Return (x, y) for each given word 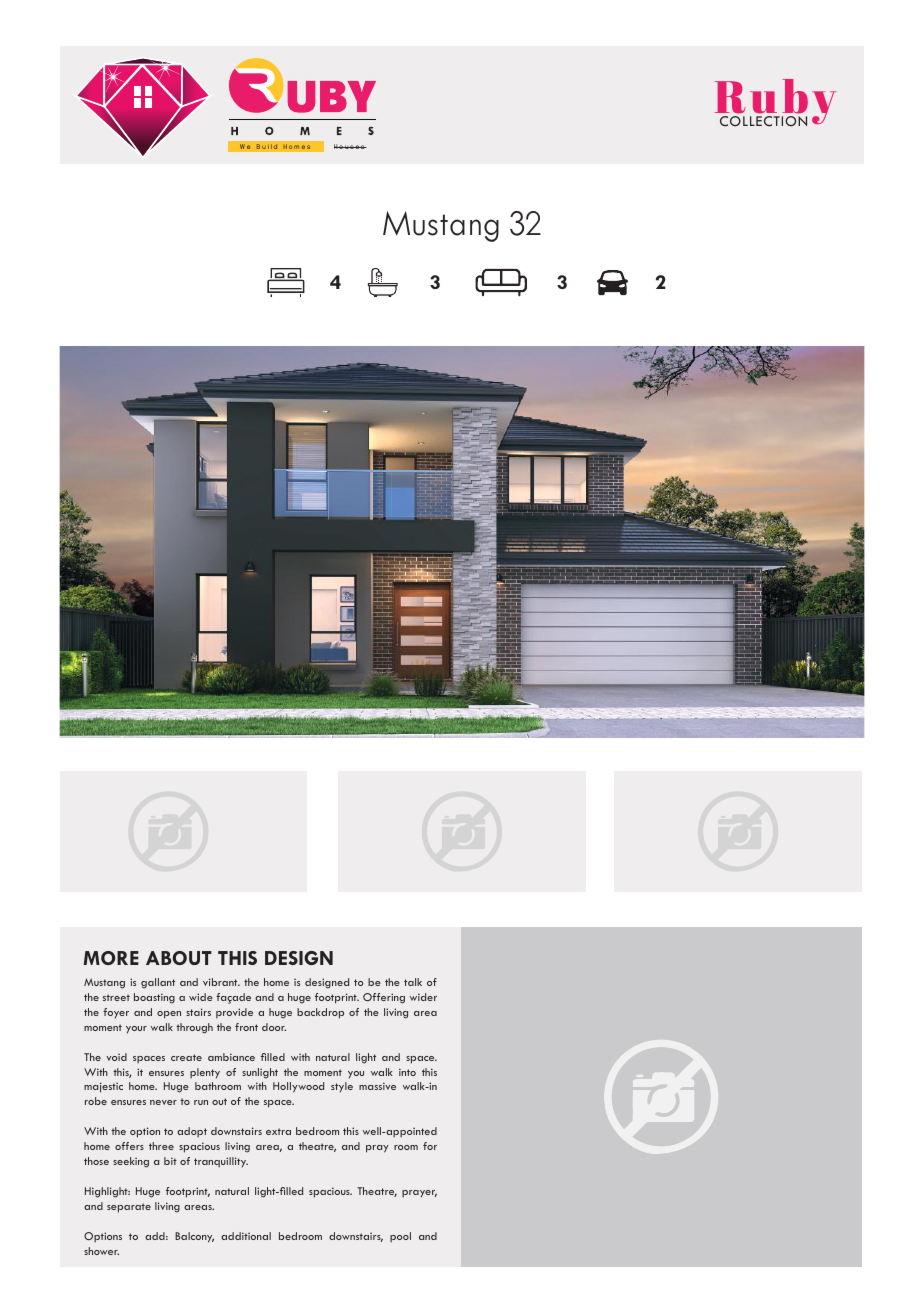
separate (129, 1208)
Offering (384, 998)
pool (400, 1237)
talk (413, 982)
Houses (350, 146)
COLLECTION (763, 121)
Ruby (775, 103)
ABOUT (179, 958)
